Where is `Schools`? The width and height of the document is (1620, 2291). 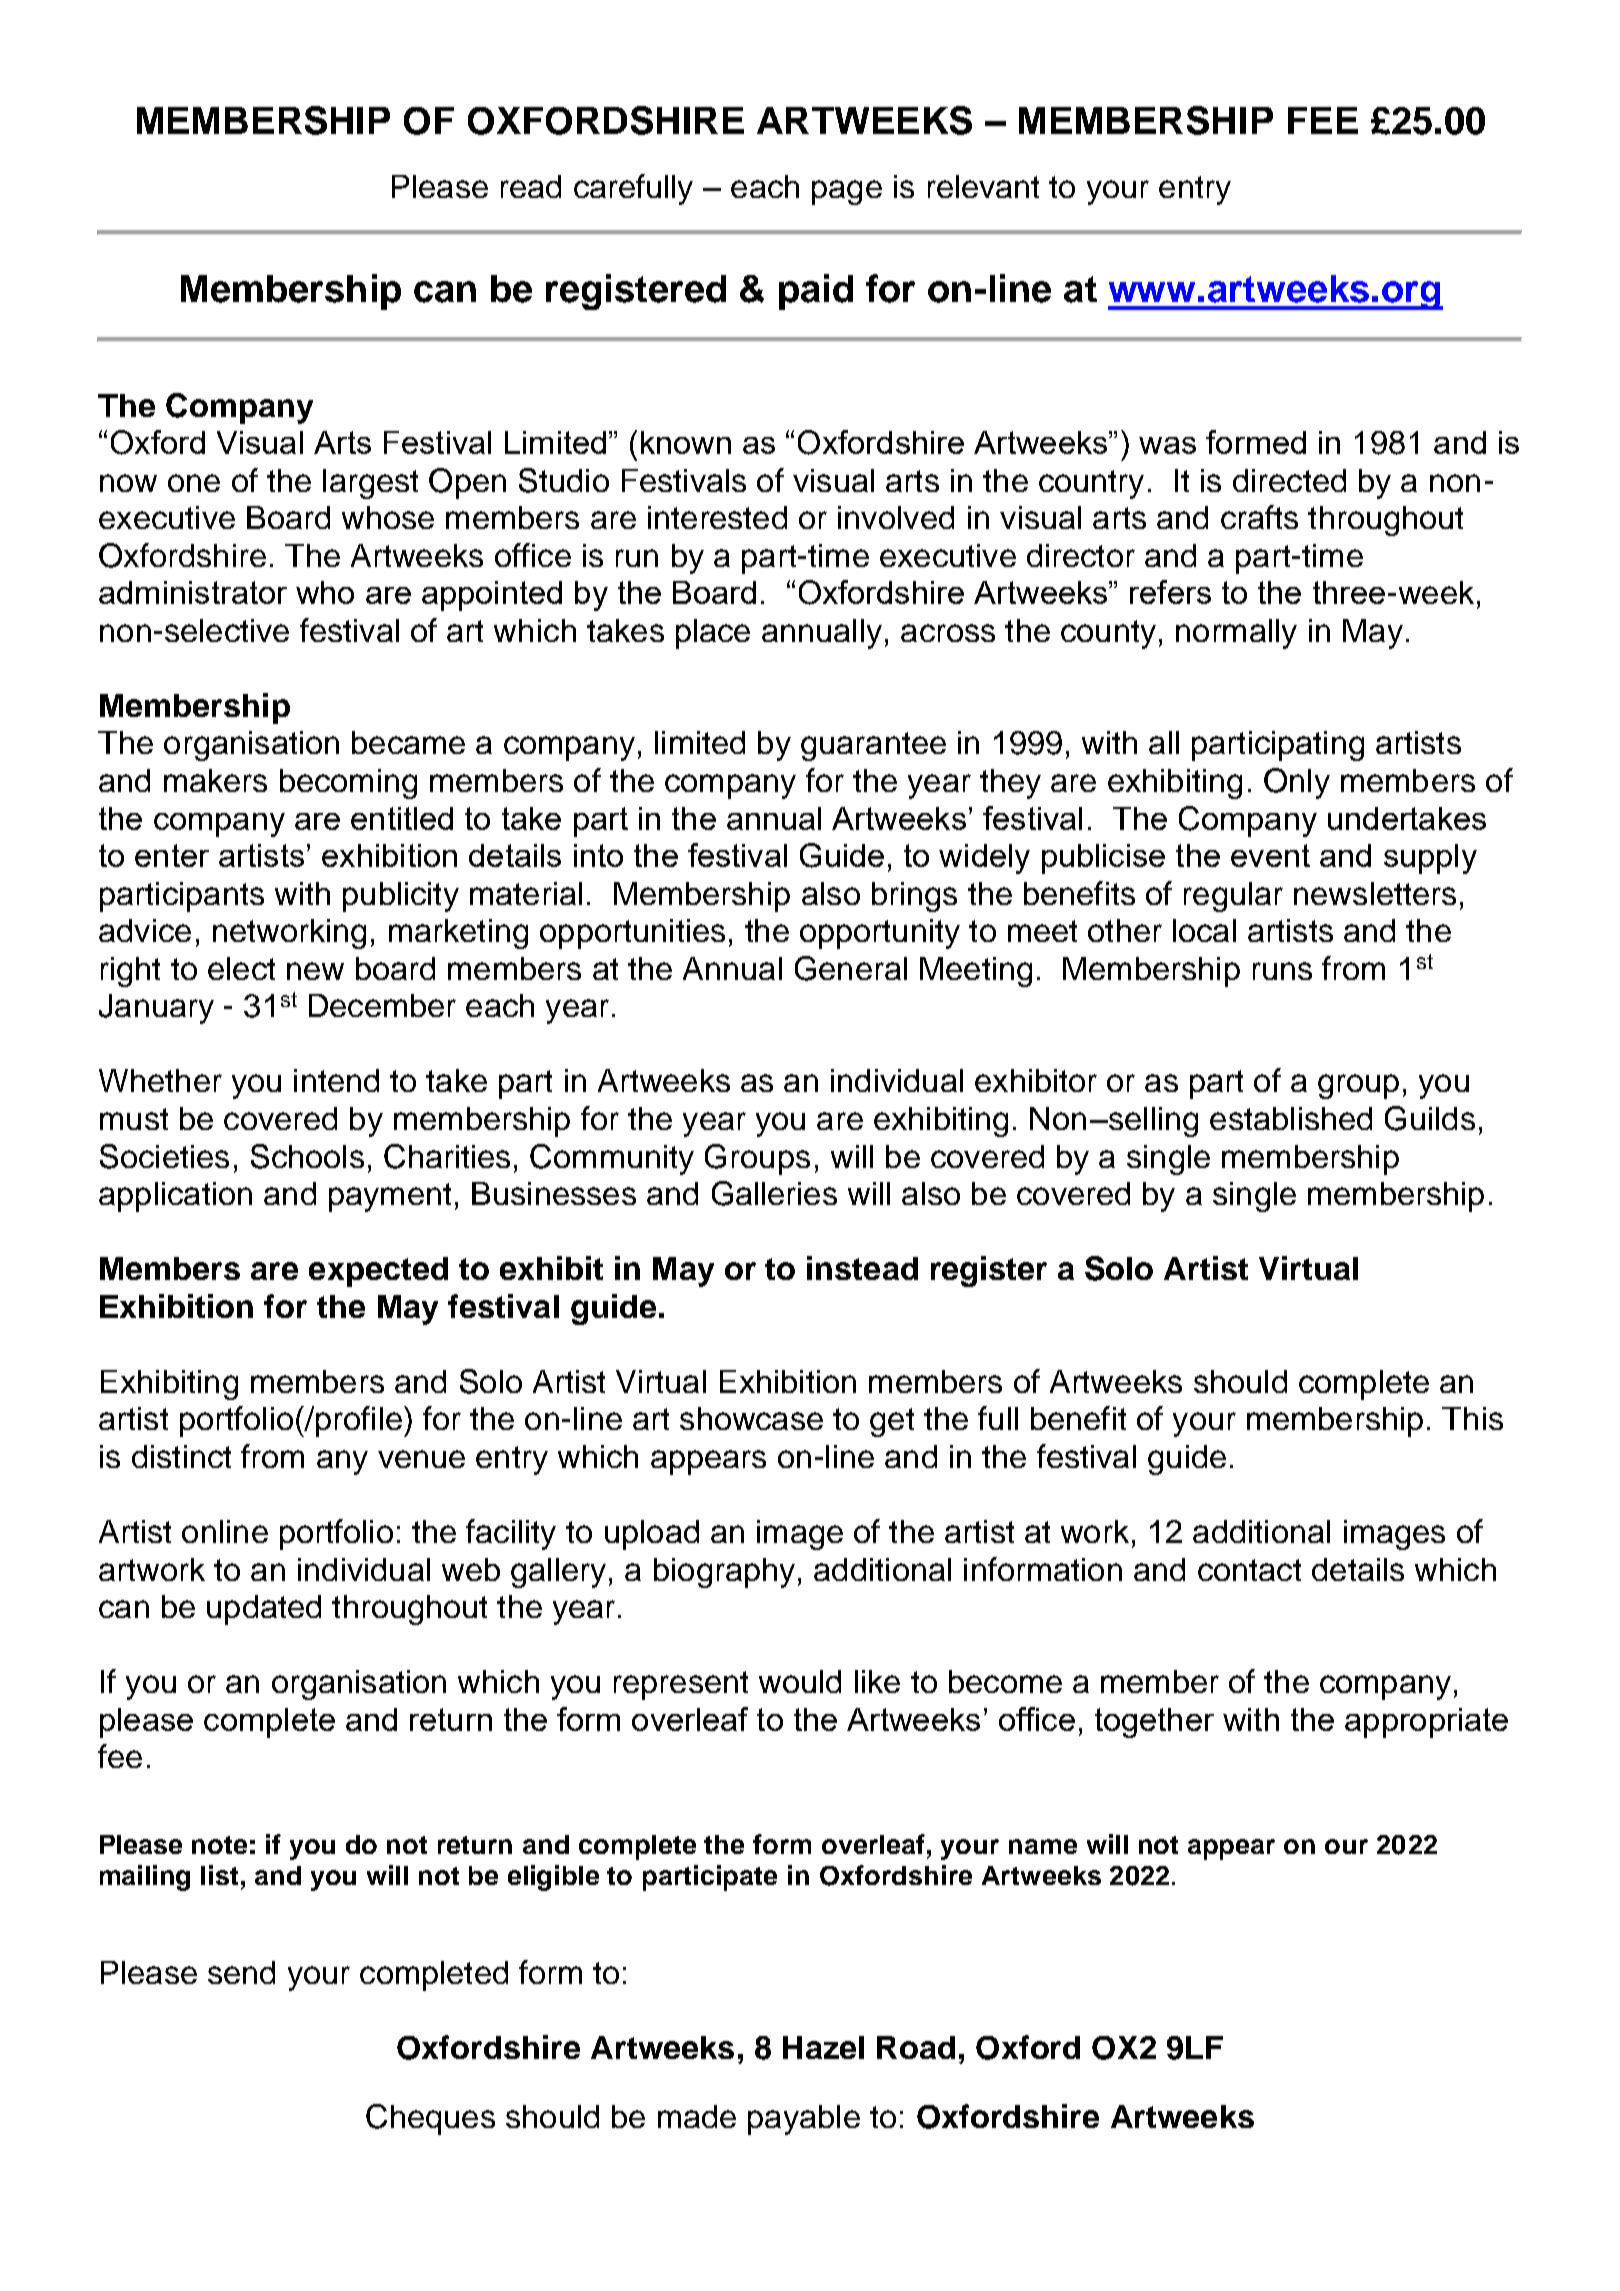 Schools is located at coordinates (307, 1156).
